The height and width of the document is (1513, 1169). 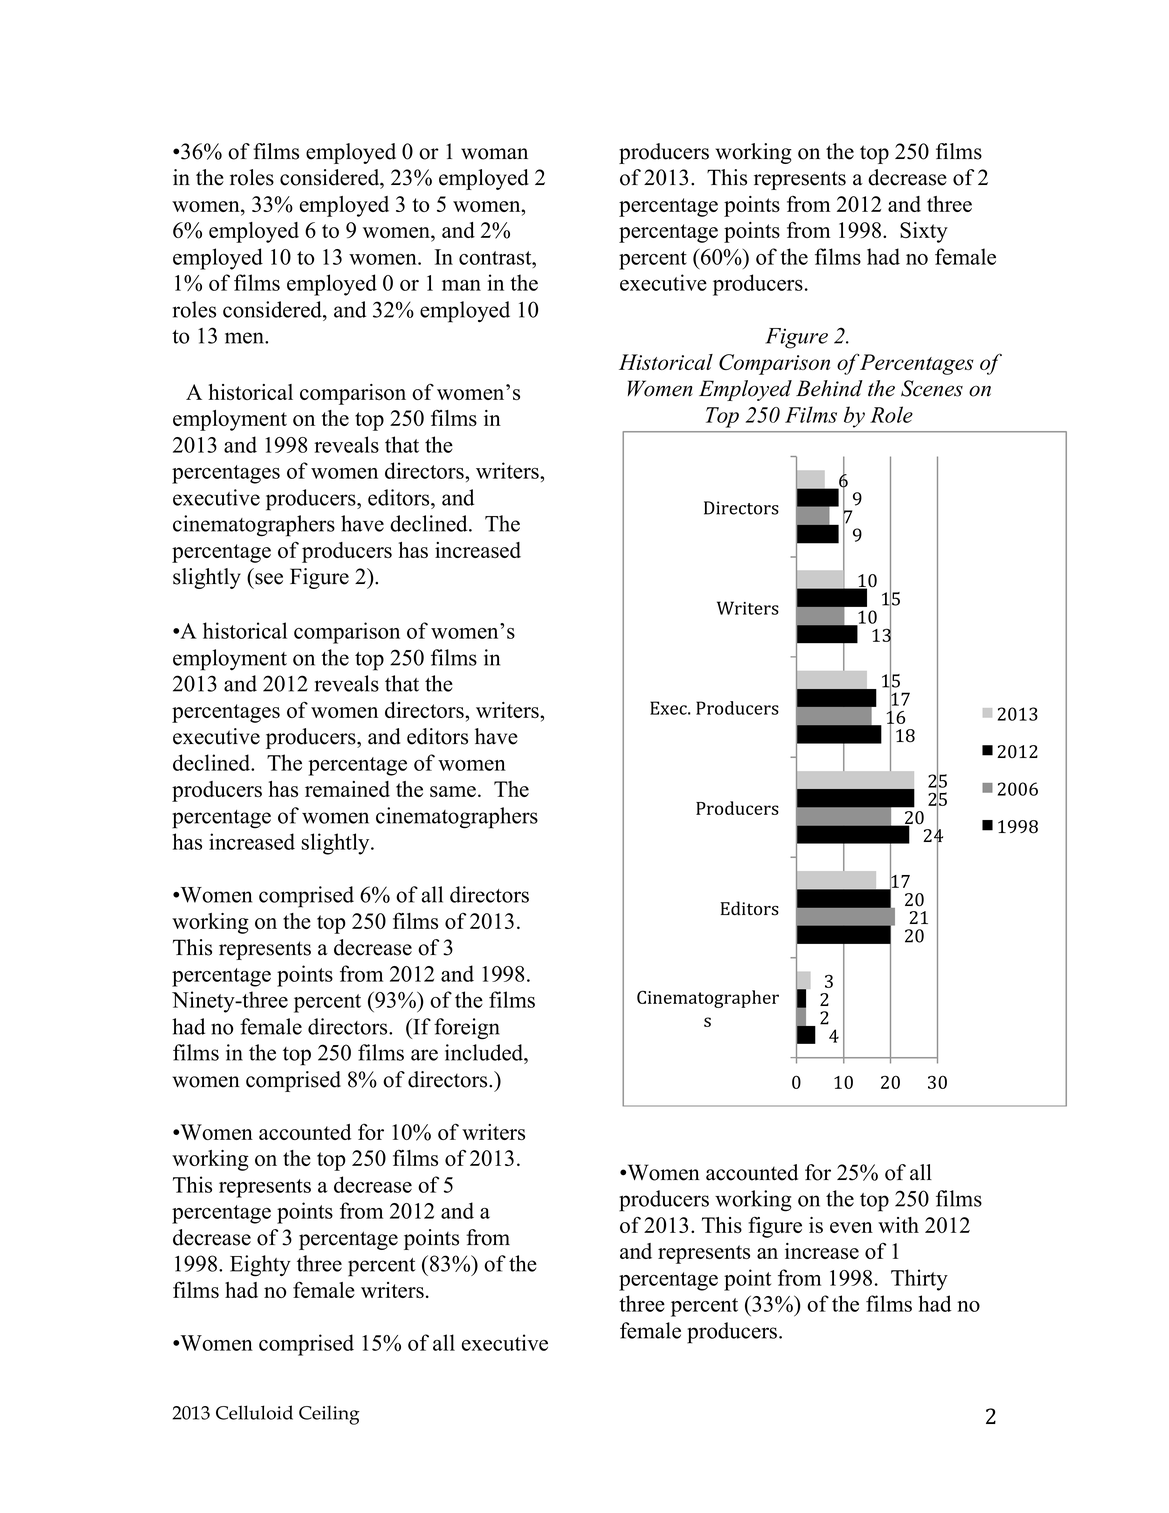 What do you see at coordinates (932, 388) in the document?
I see `Scenes` at bounding box center [932, 388].
